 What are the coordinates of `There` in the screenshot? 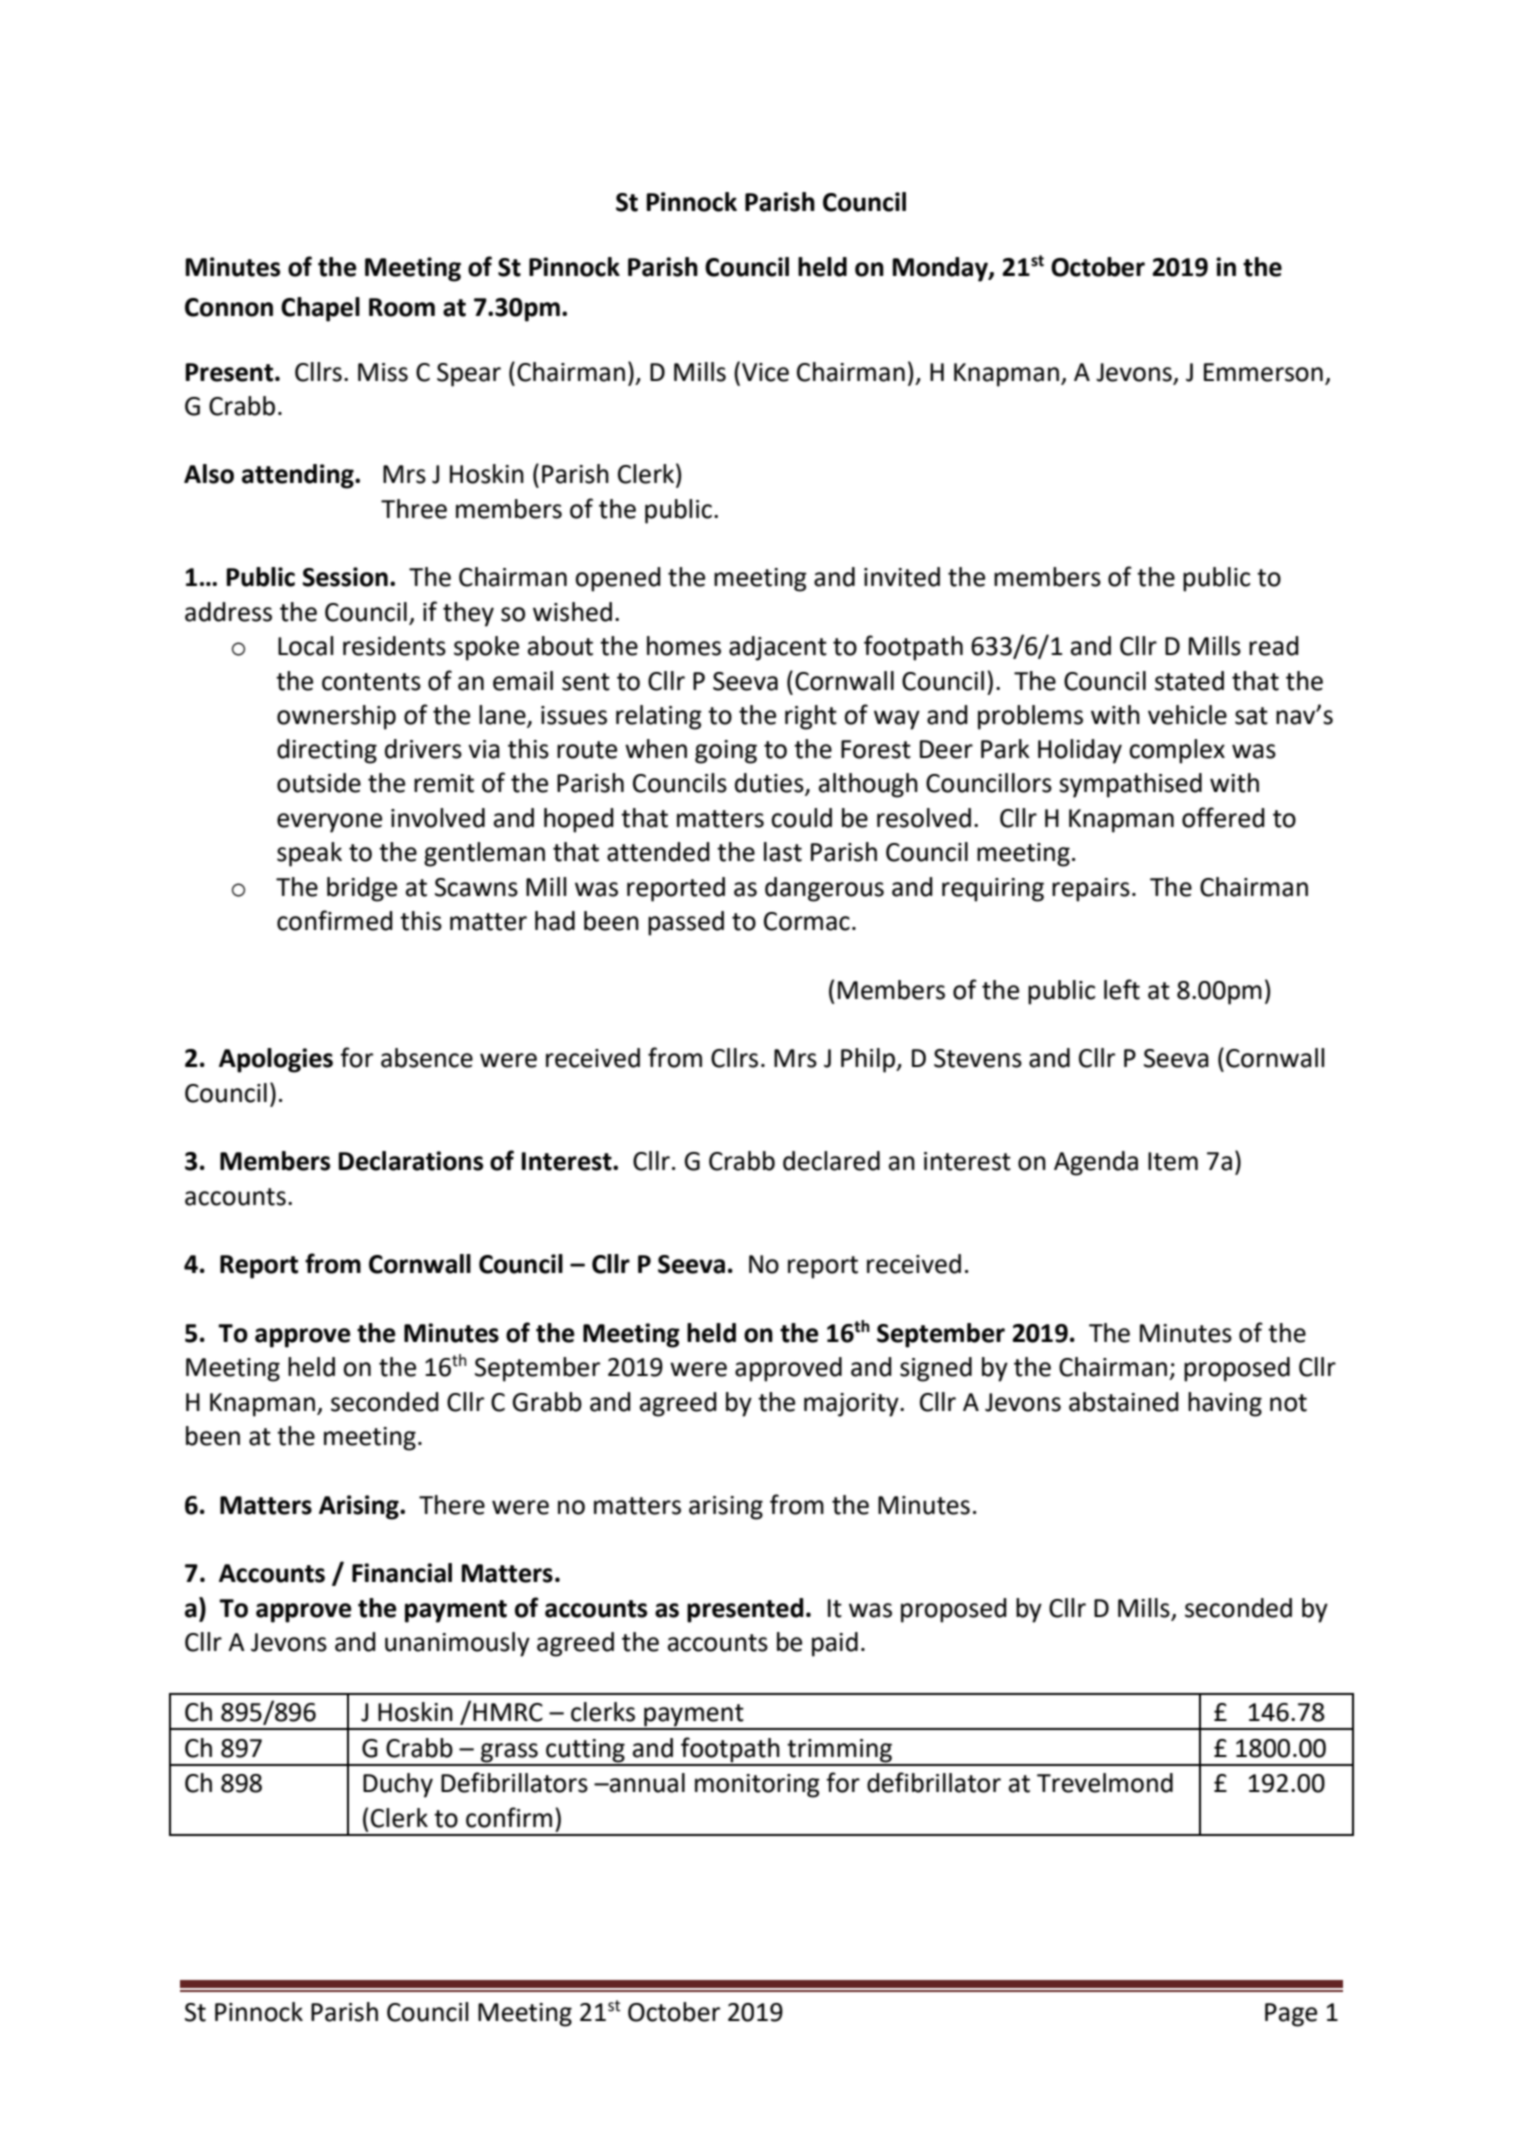 It's located at (452, 1505).
